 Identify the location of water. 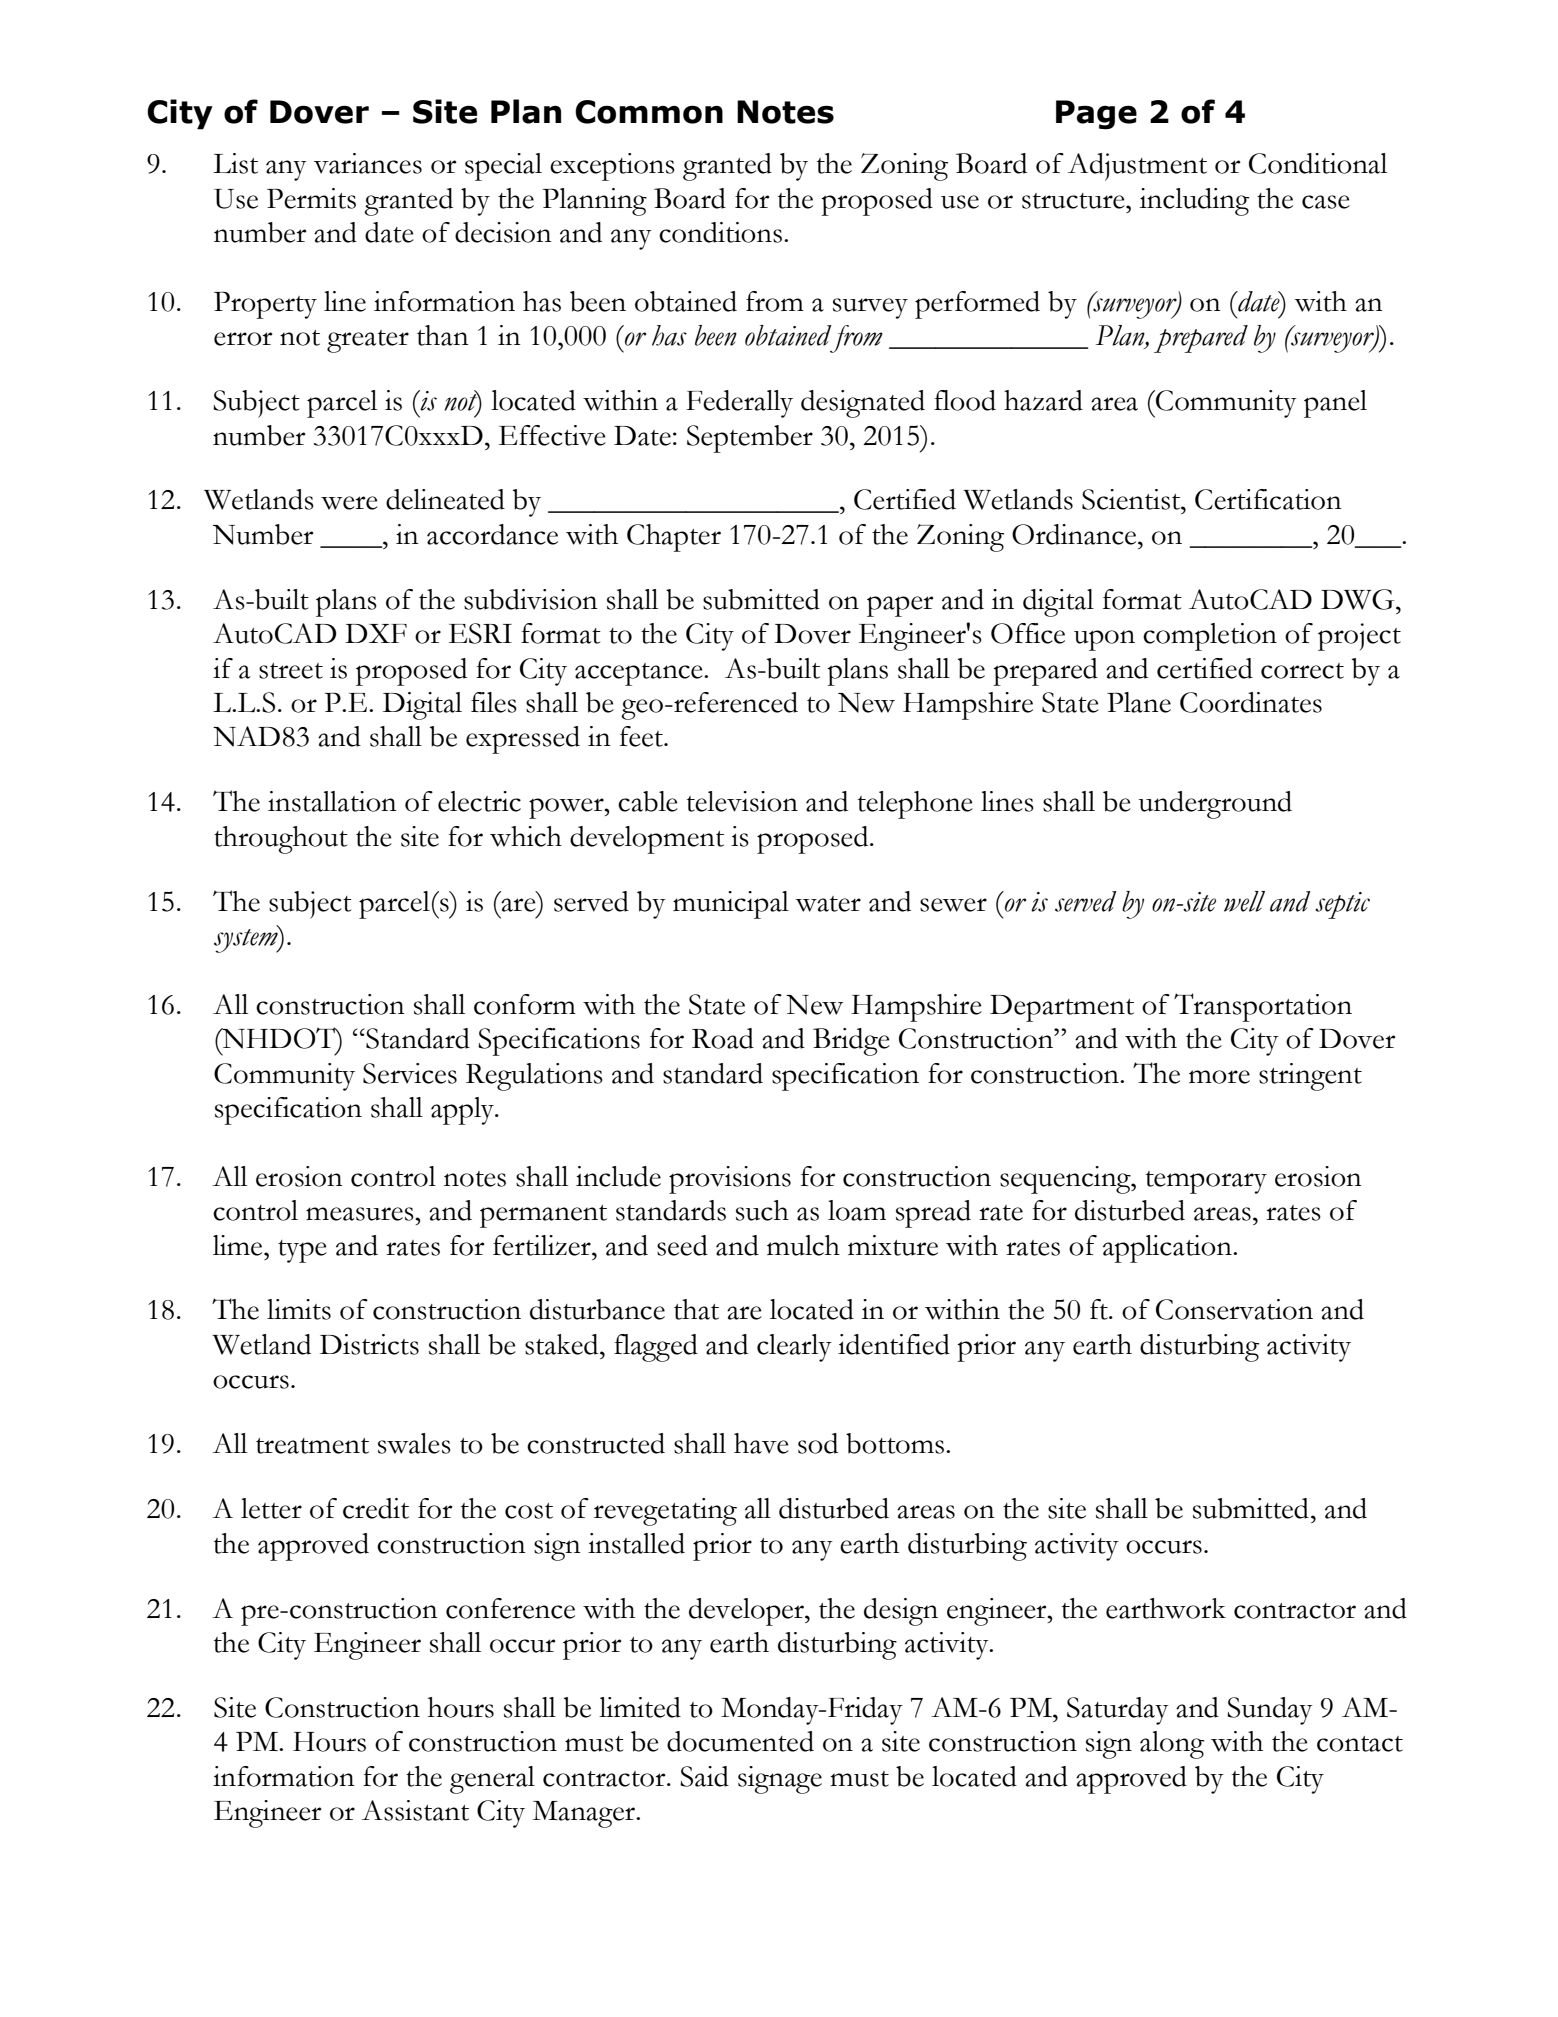
(828, 904).
